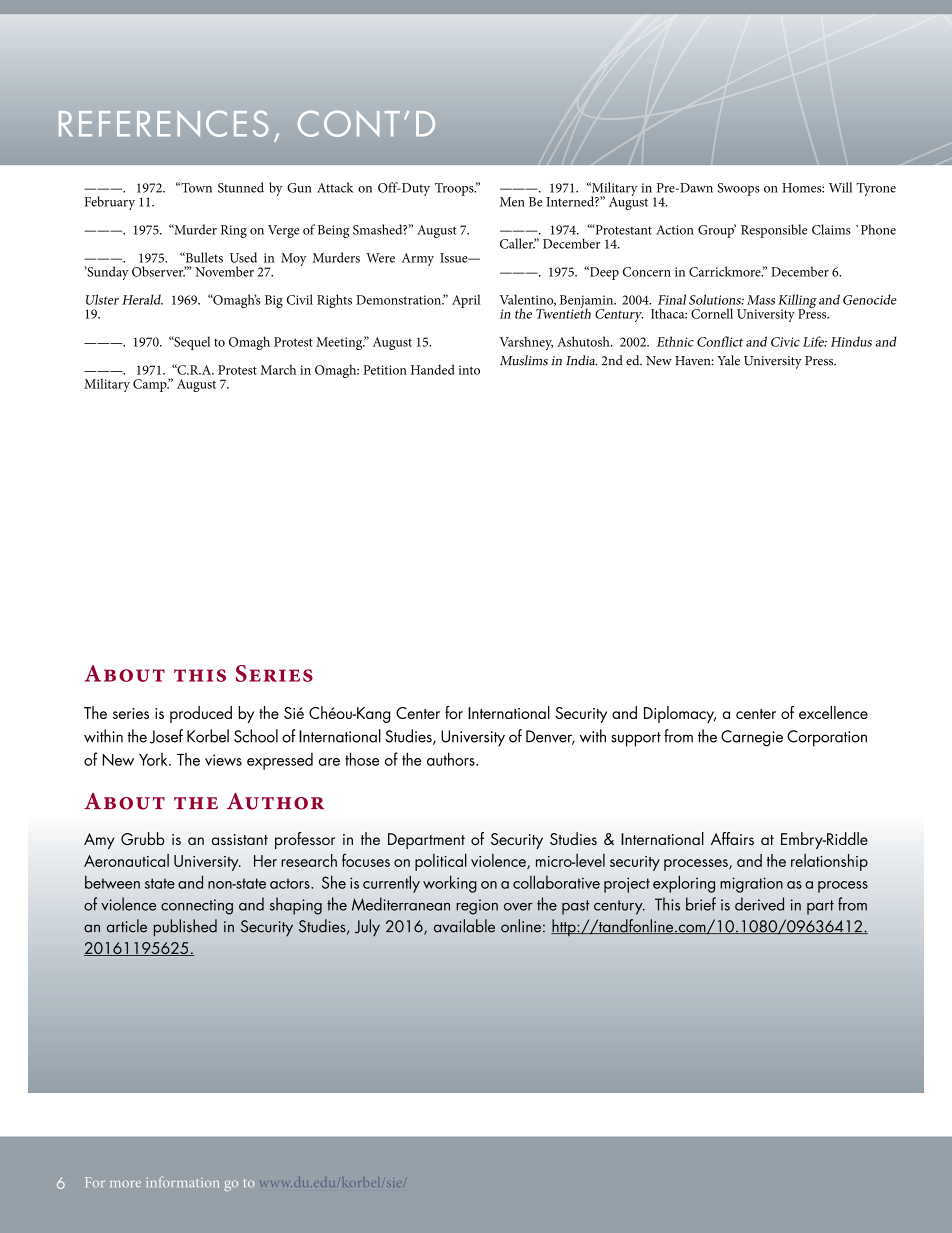  I want to click on assistant, so click(240, 839).
